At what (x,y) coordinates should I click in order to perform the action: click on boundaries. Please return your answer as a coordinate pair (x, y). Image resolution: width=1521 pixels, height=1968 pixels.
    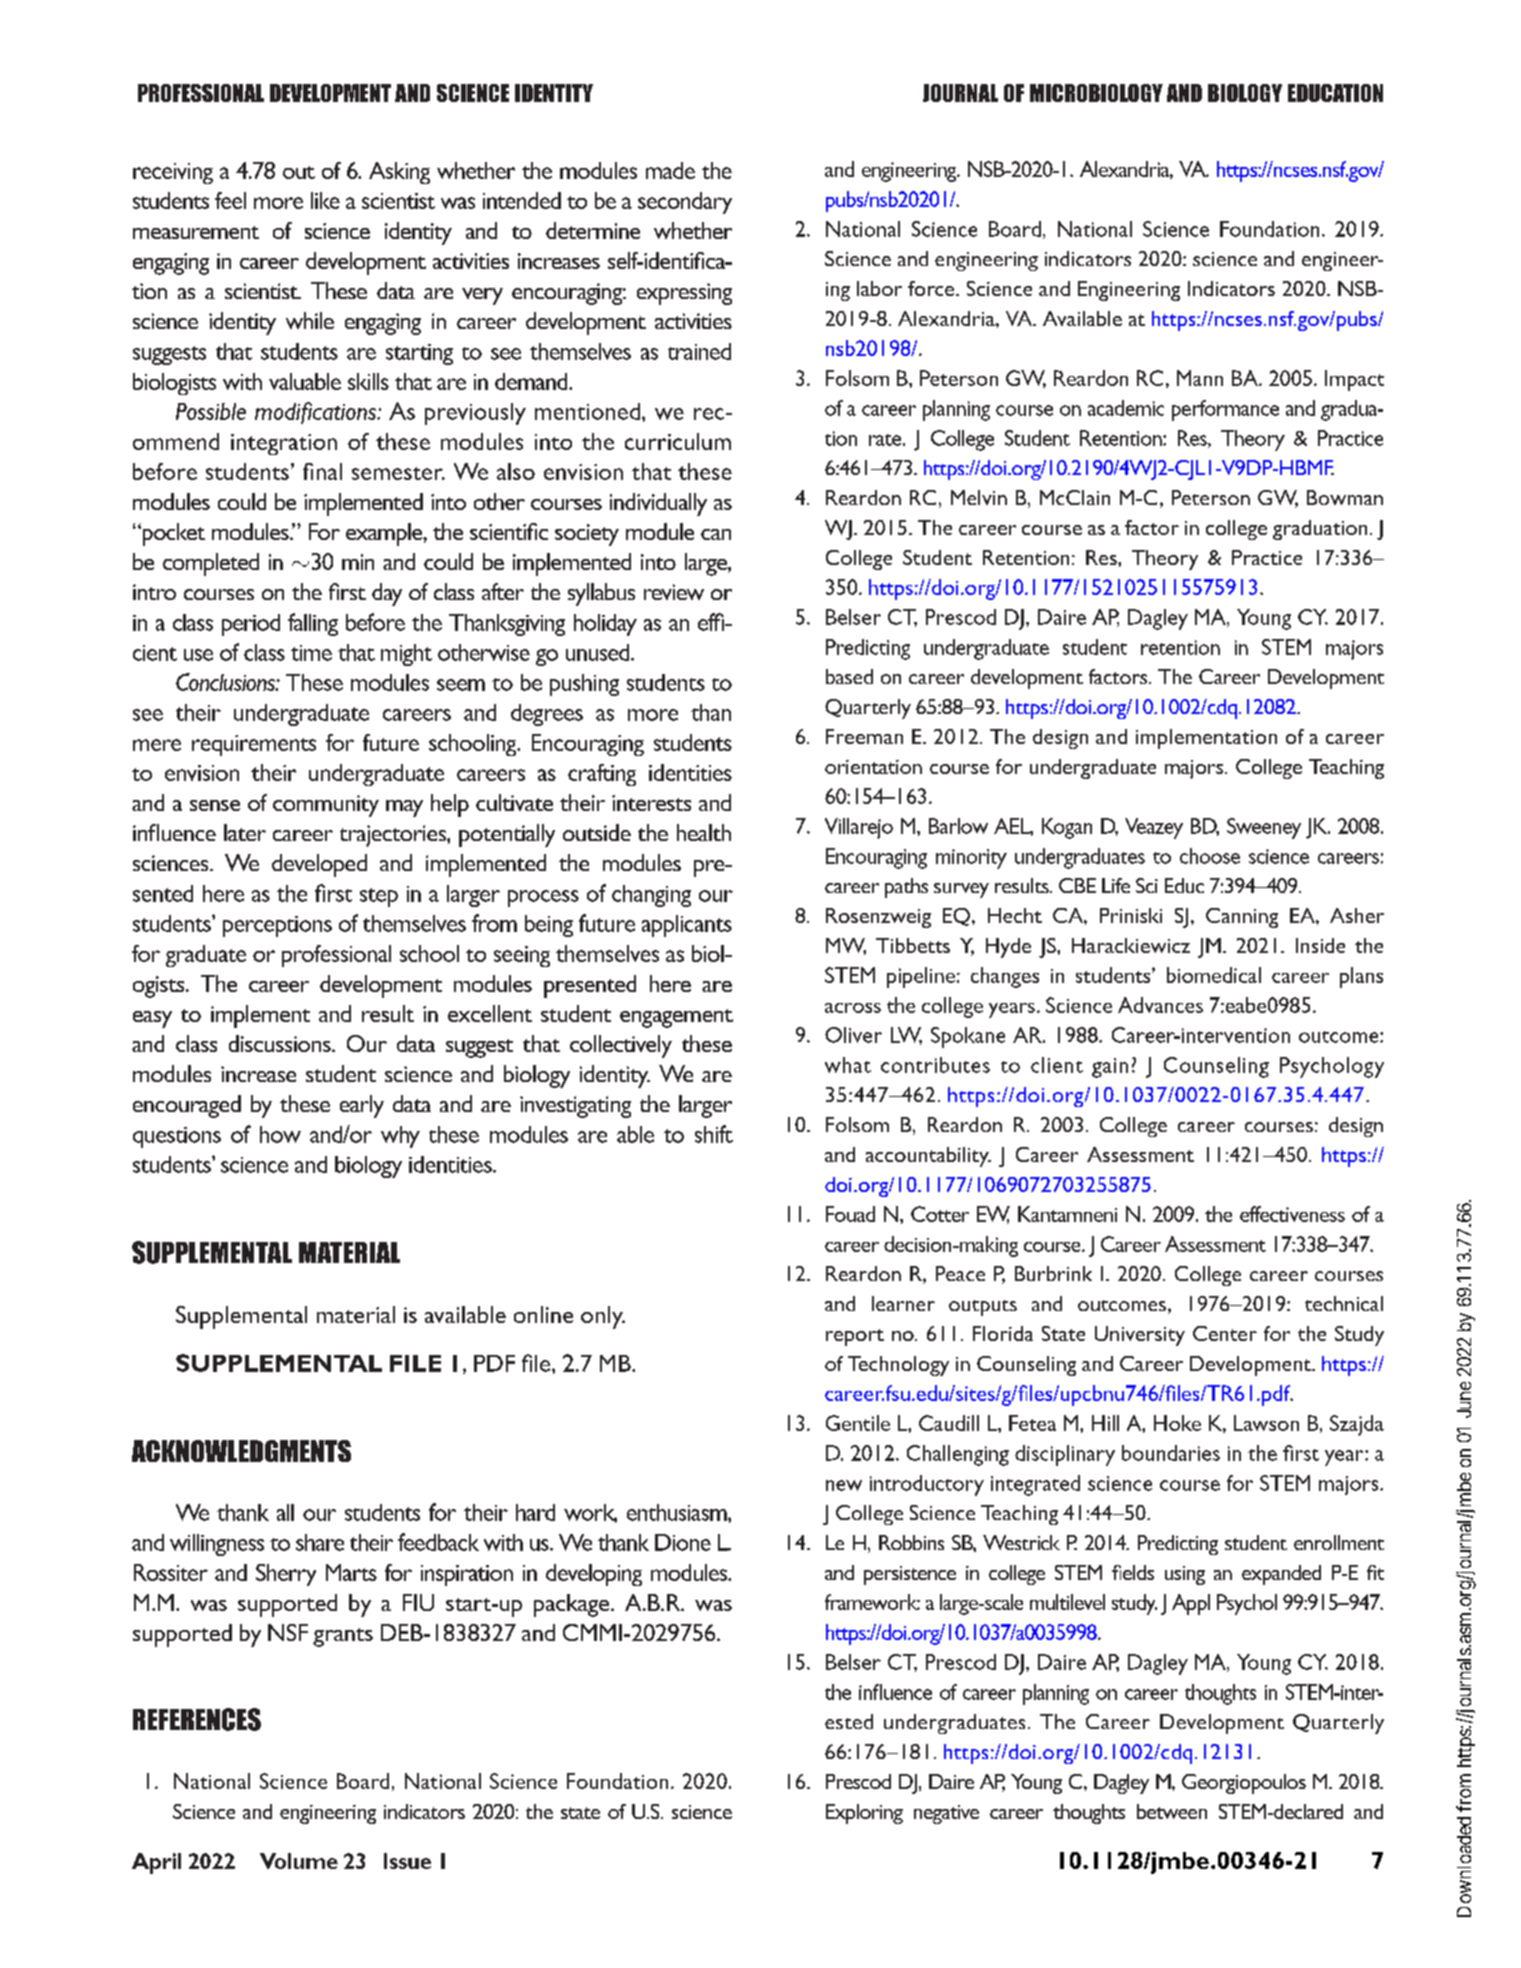
    Looking at the image, I should click on (1171, 1453).
